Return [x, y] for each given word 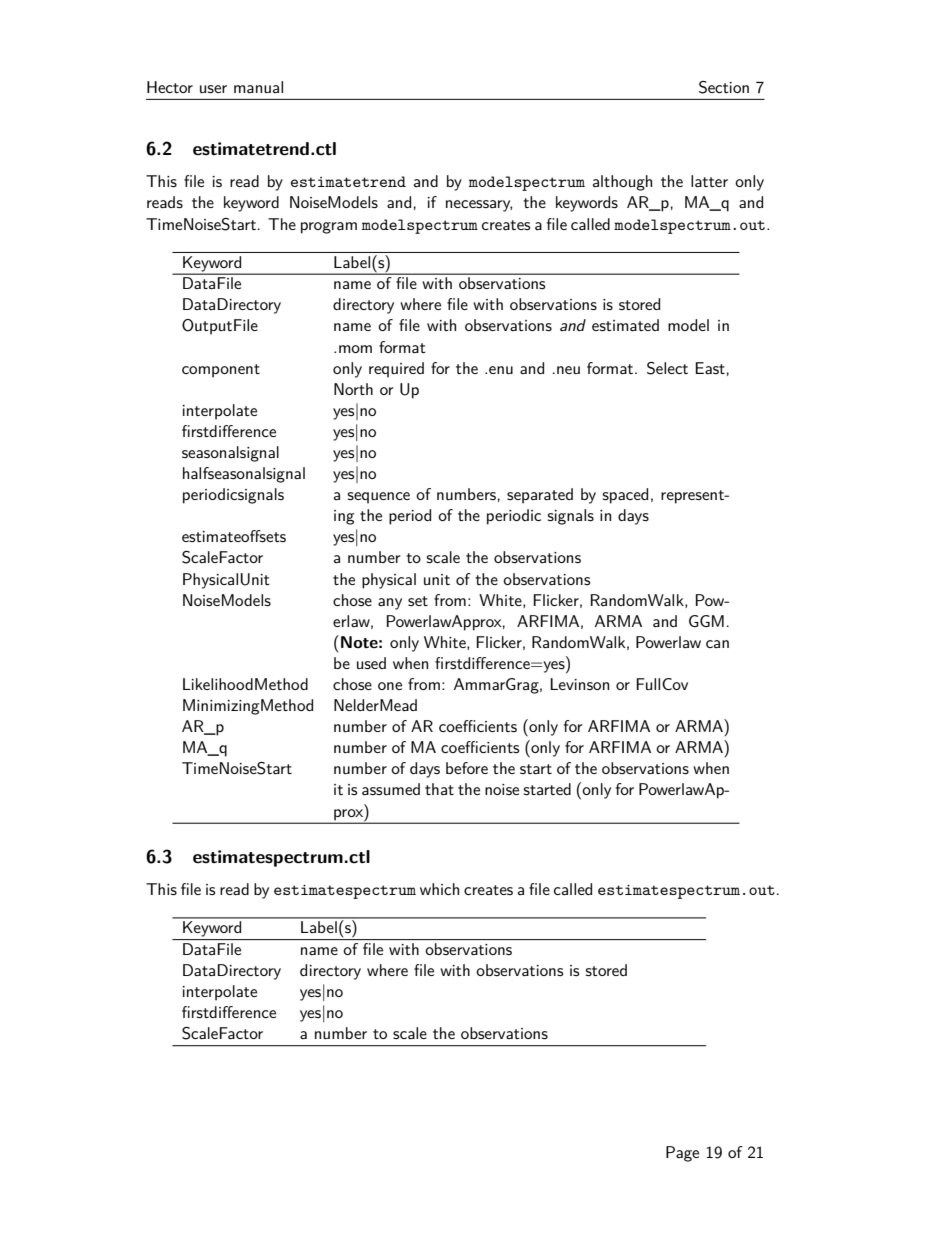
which [439, 889]
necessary [479, 206]
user [213, 89]
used [371, 663]
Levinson [579, 684]
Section [724, 87]
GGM [706, 621]
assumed [391, 789]
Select [667, 368]
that [439, 789]
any [390, 604]
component [221, 371]
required [396, 370]
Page [682, 1154]
